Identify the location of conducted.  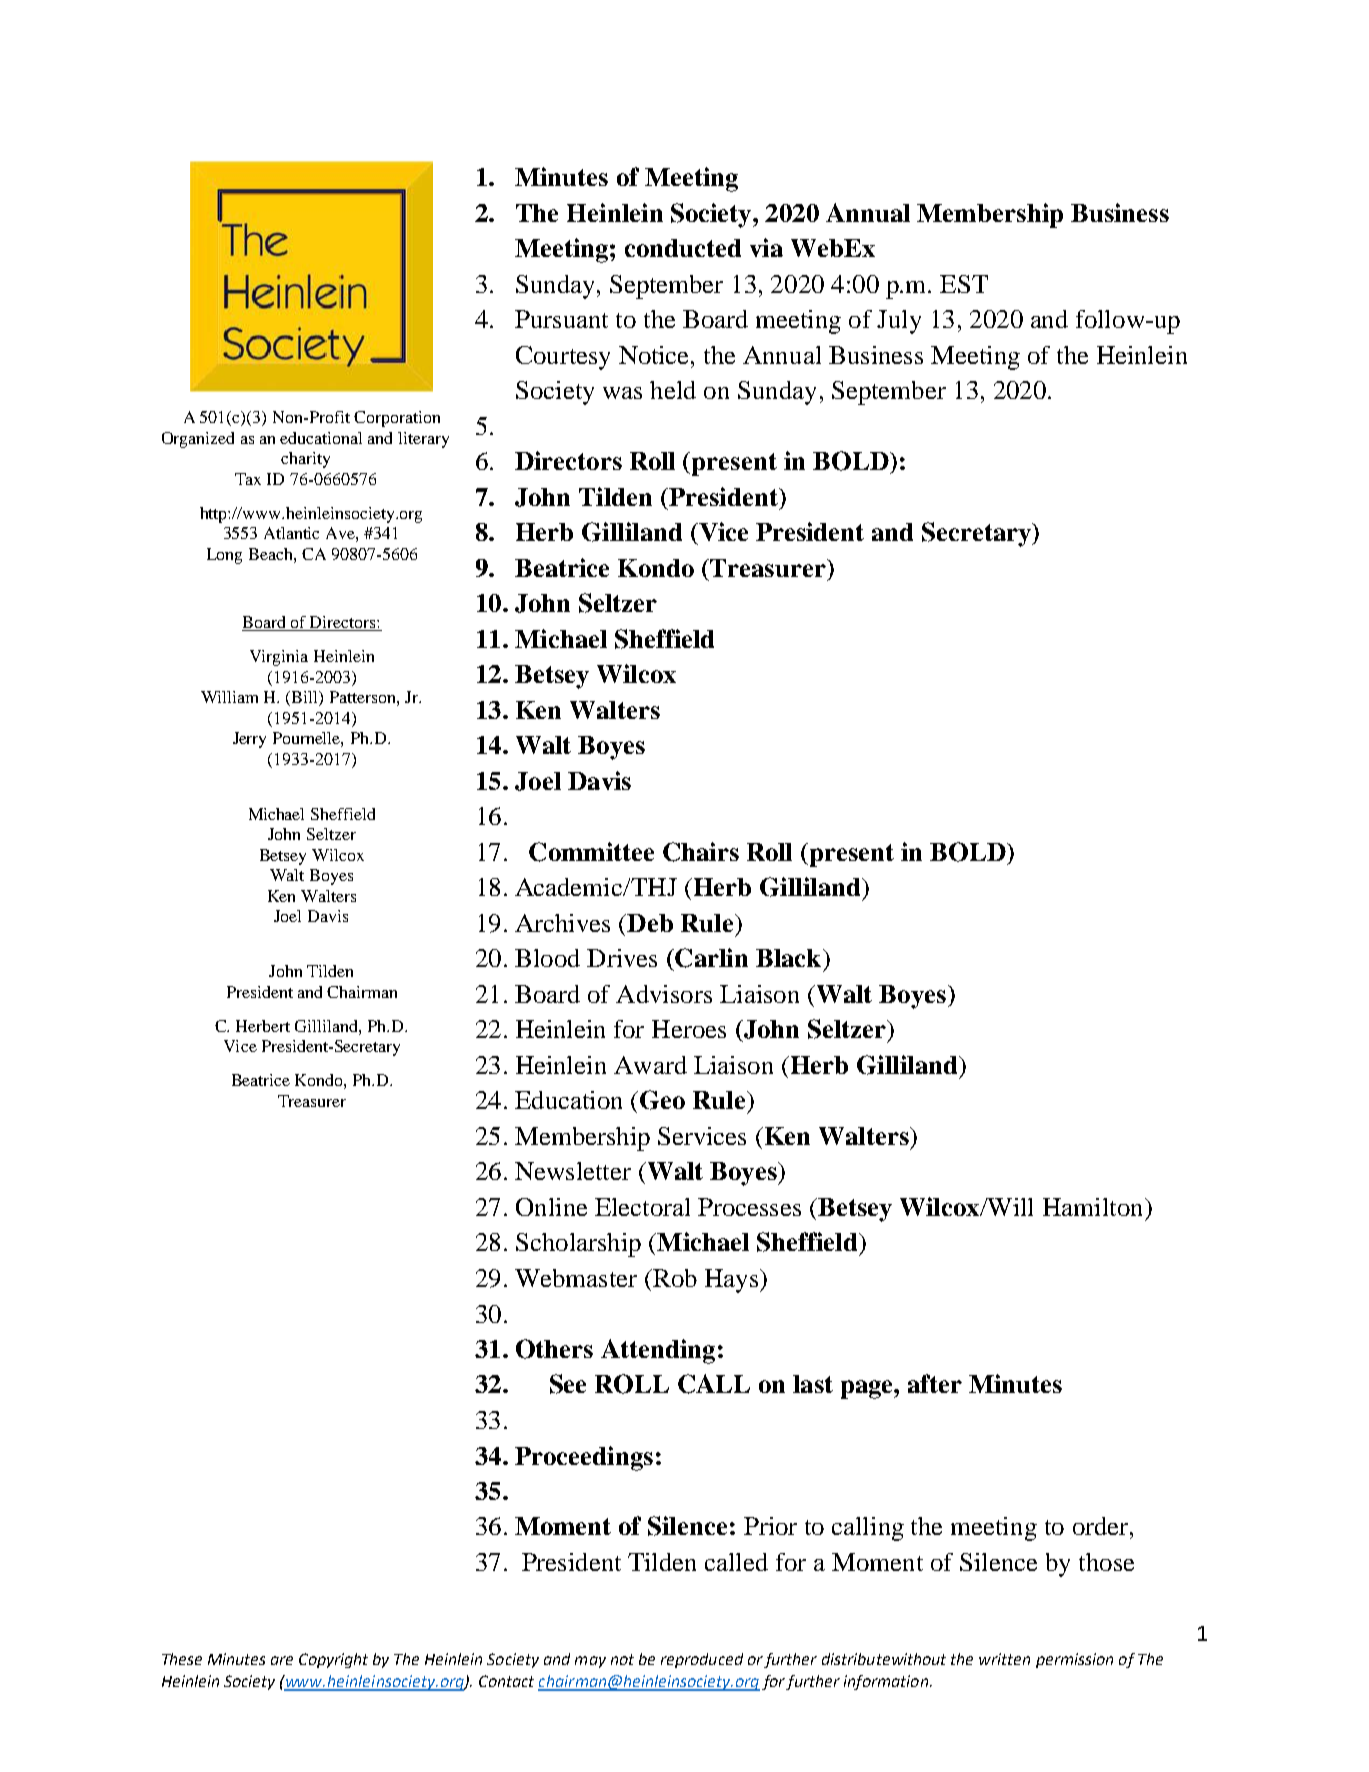
(683, 248).
